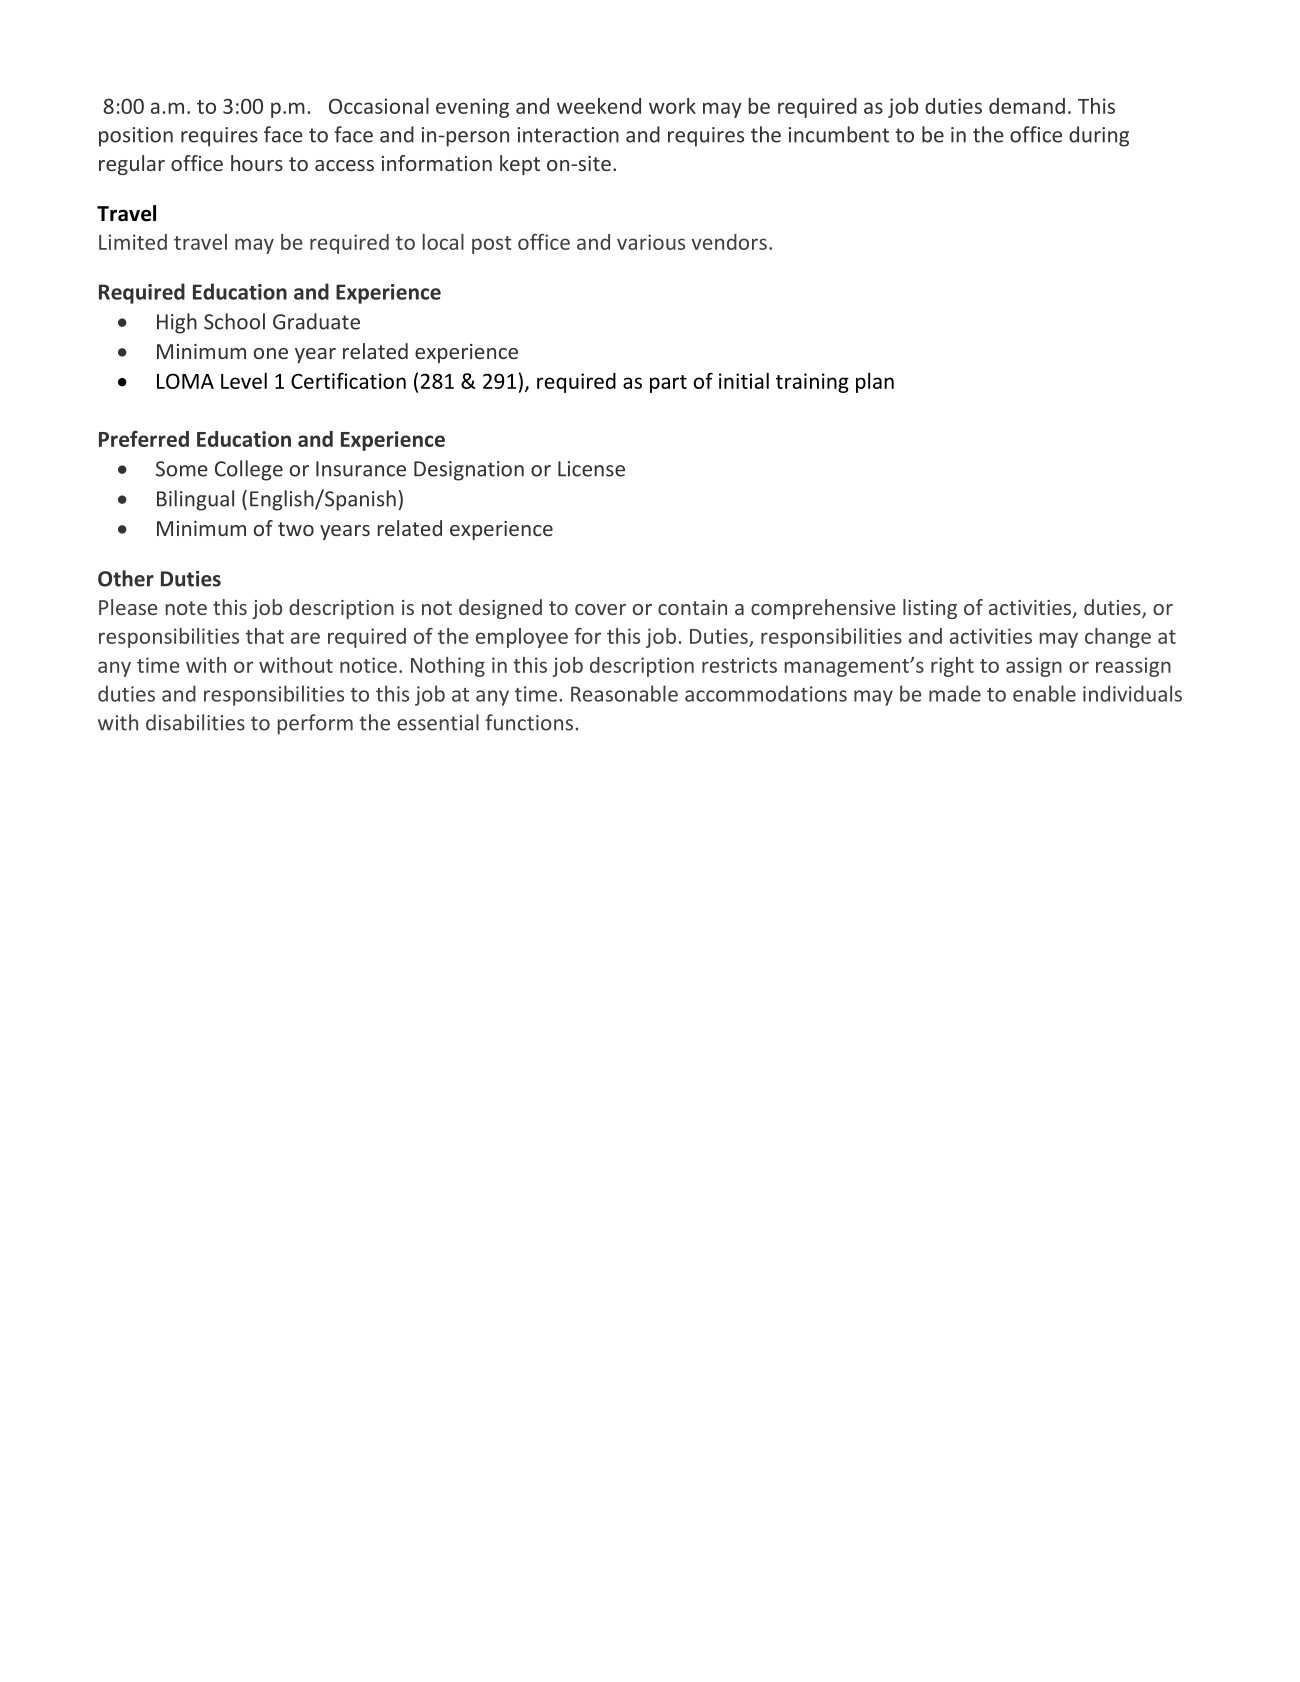  Describe the element at coordinates (1044, 693) in the image. I see `enable` at that location.
